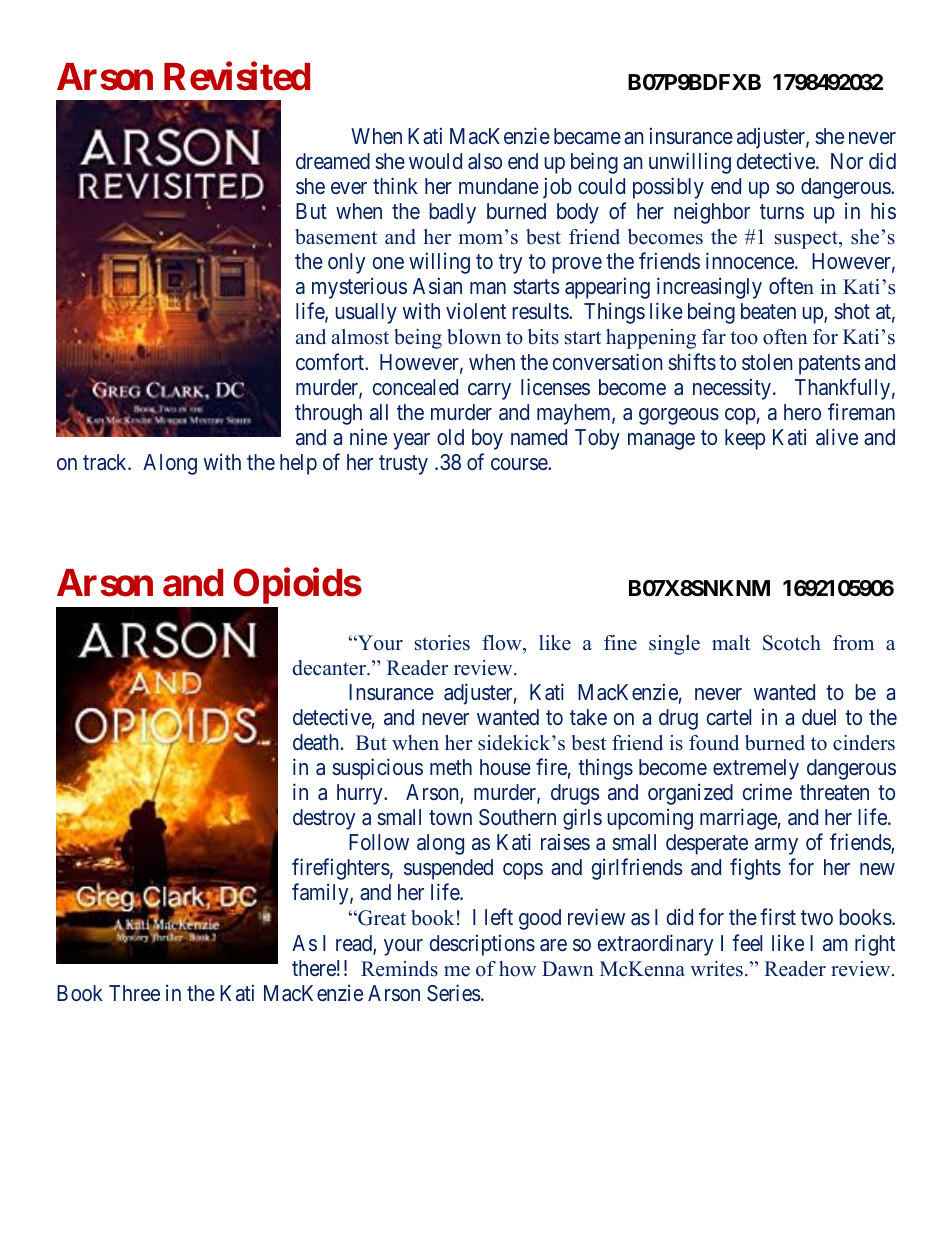 The image size is (952, 1233). Describe the element at coordinates (505, 767) in the document. I see `house` at that location.
